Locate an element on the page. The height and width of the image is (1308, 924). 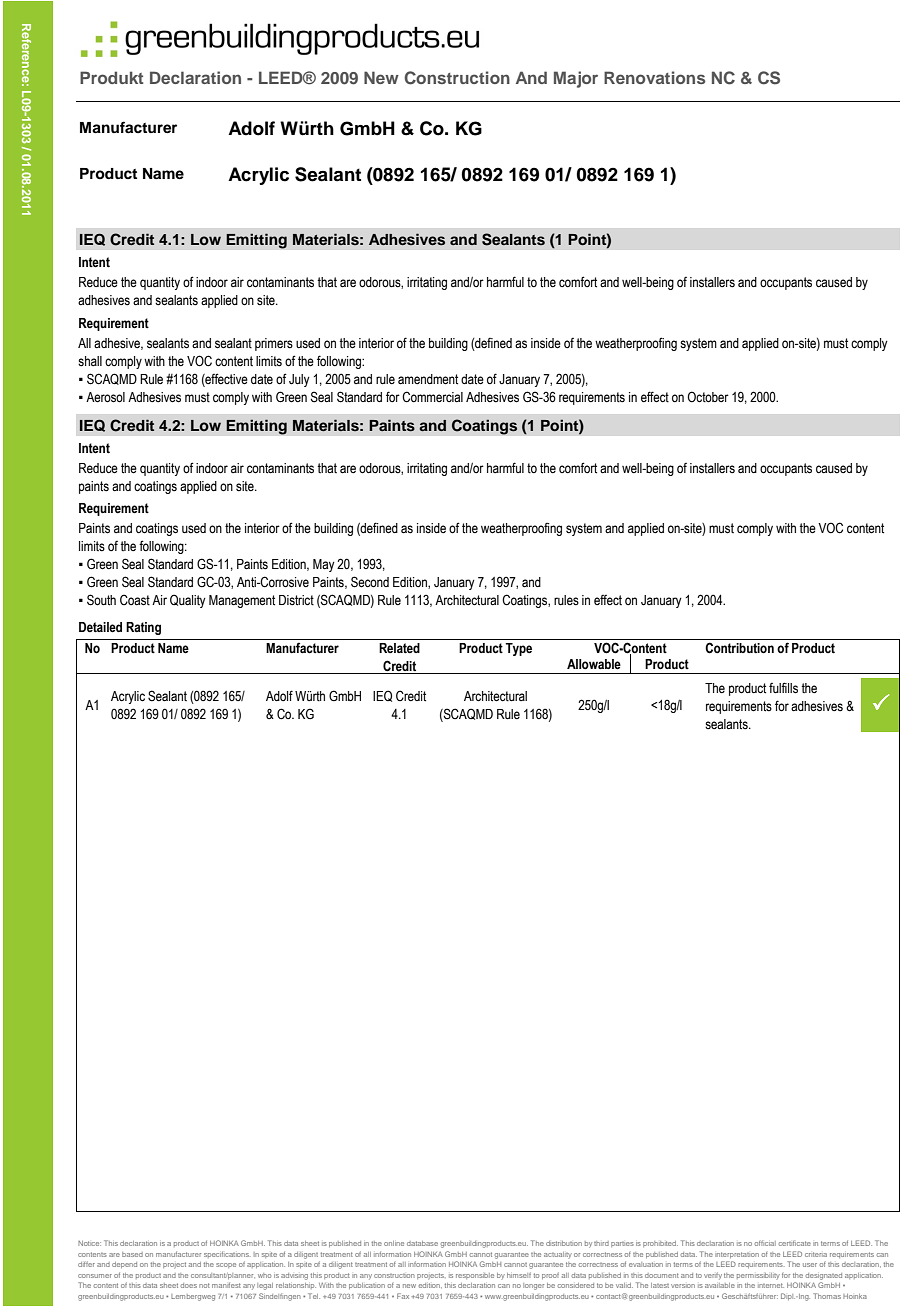
Rating is located at coordinates (143, 628).
